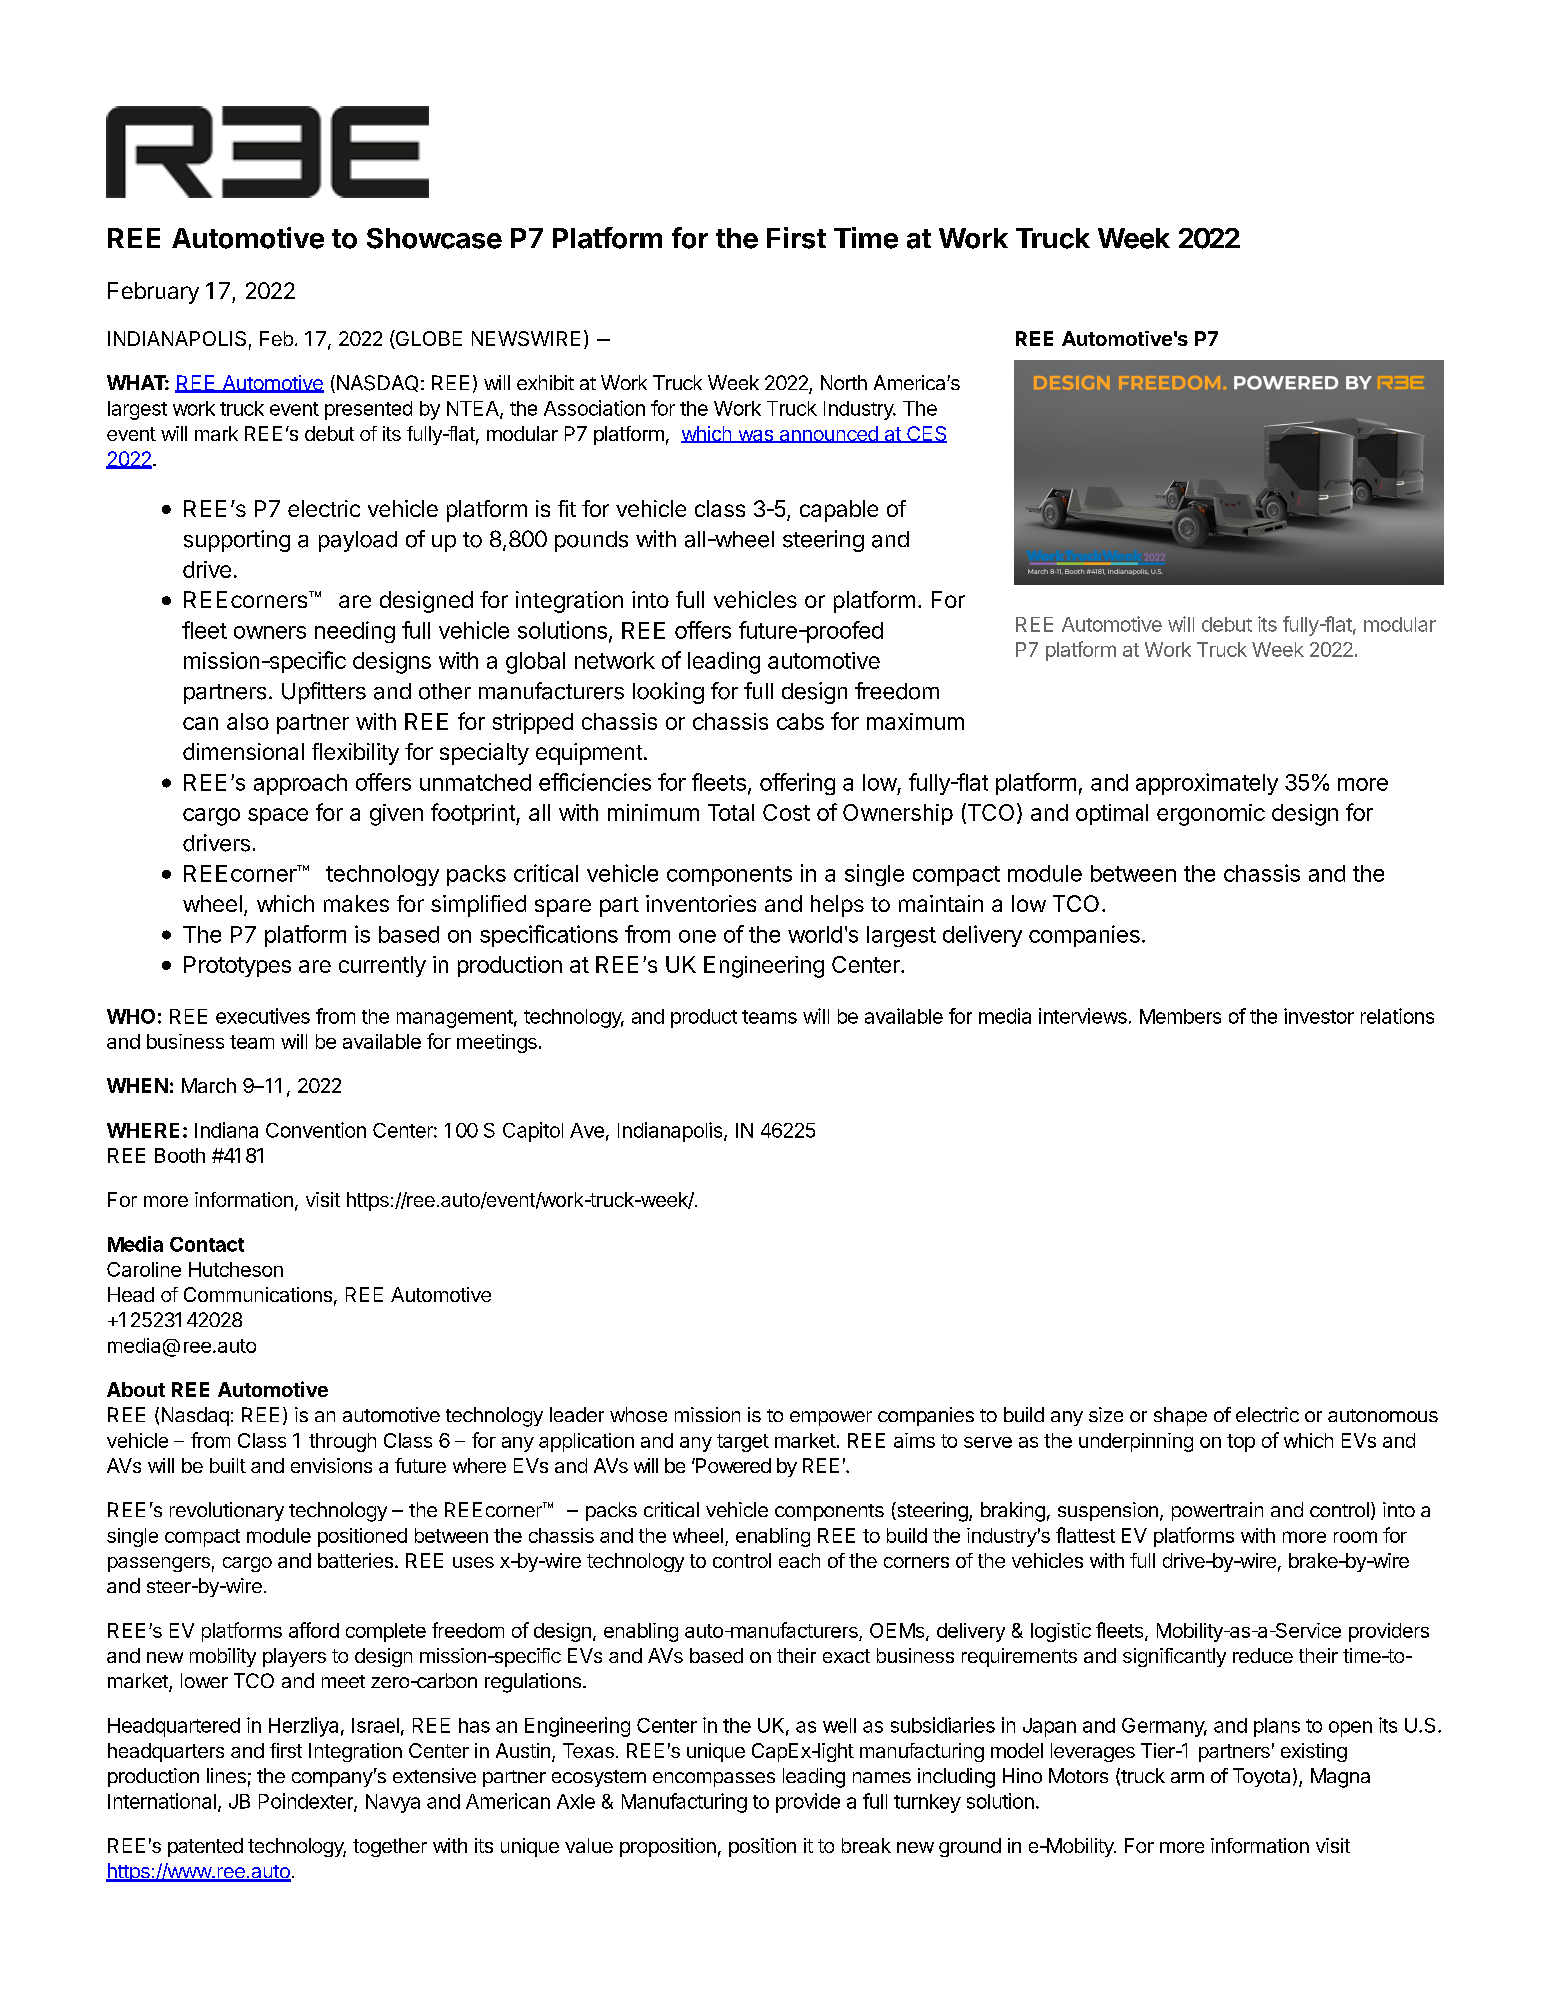  Describe the element at coordinates (797, 784) in the image. I see `offering` at that location.
